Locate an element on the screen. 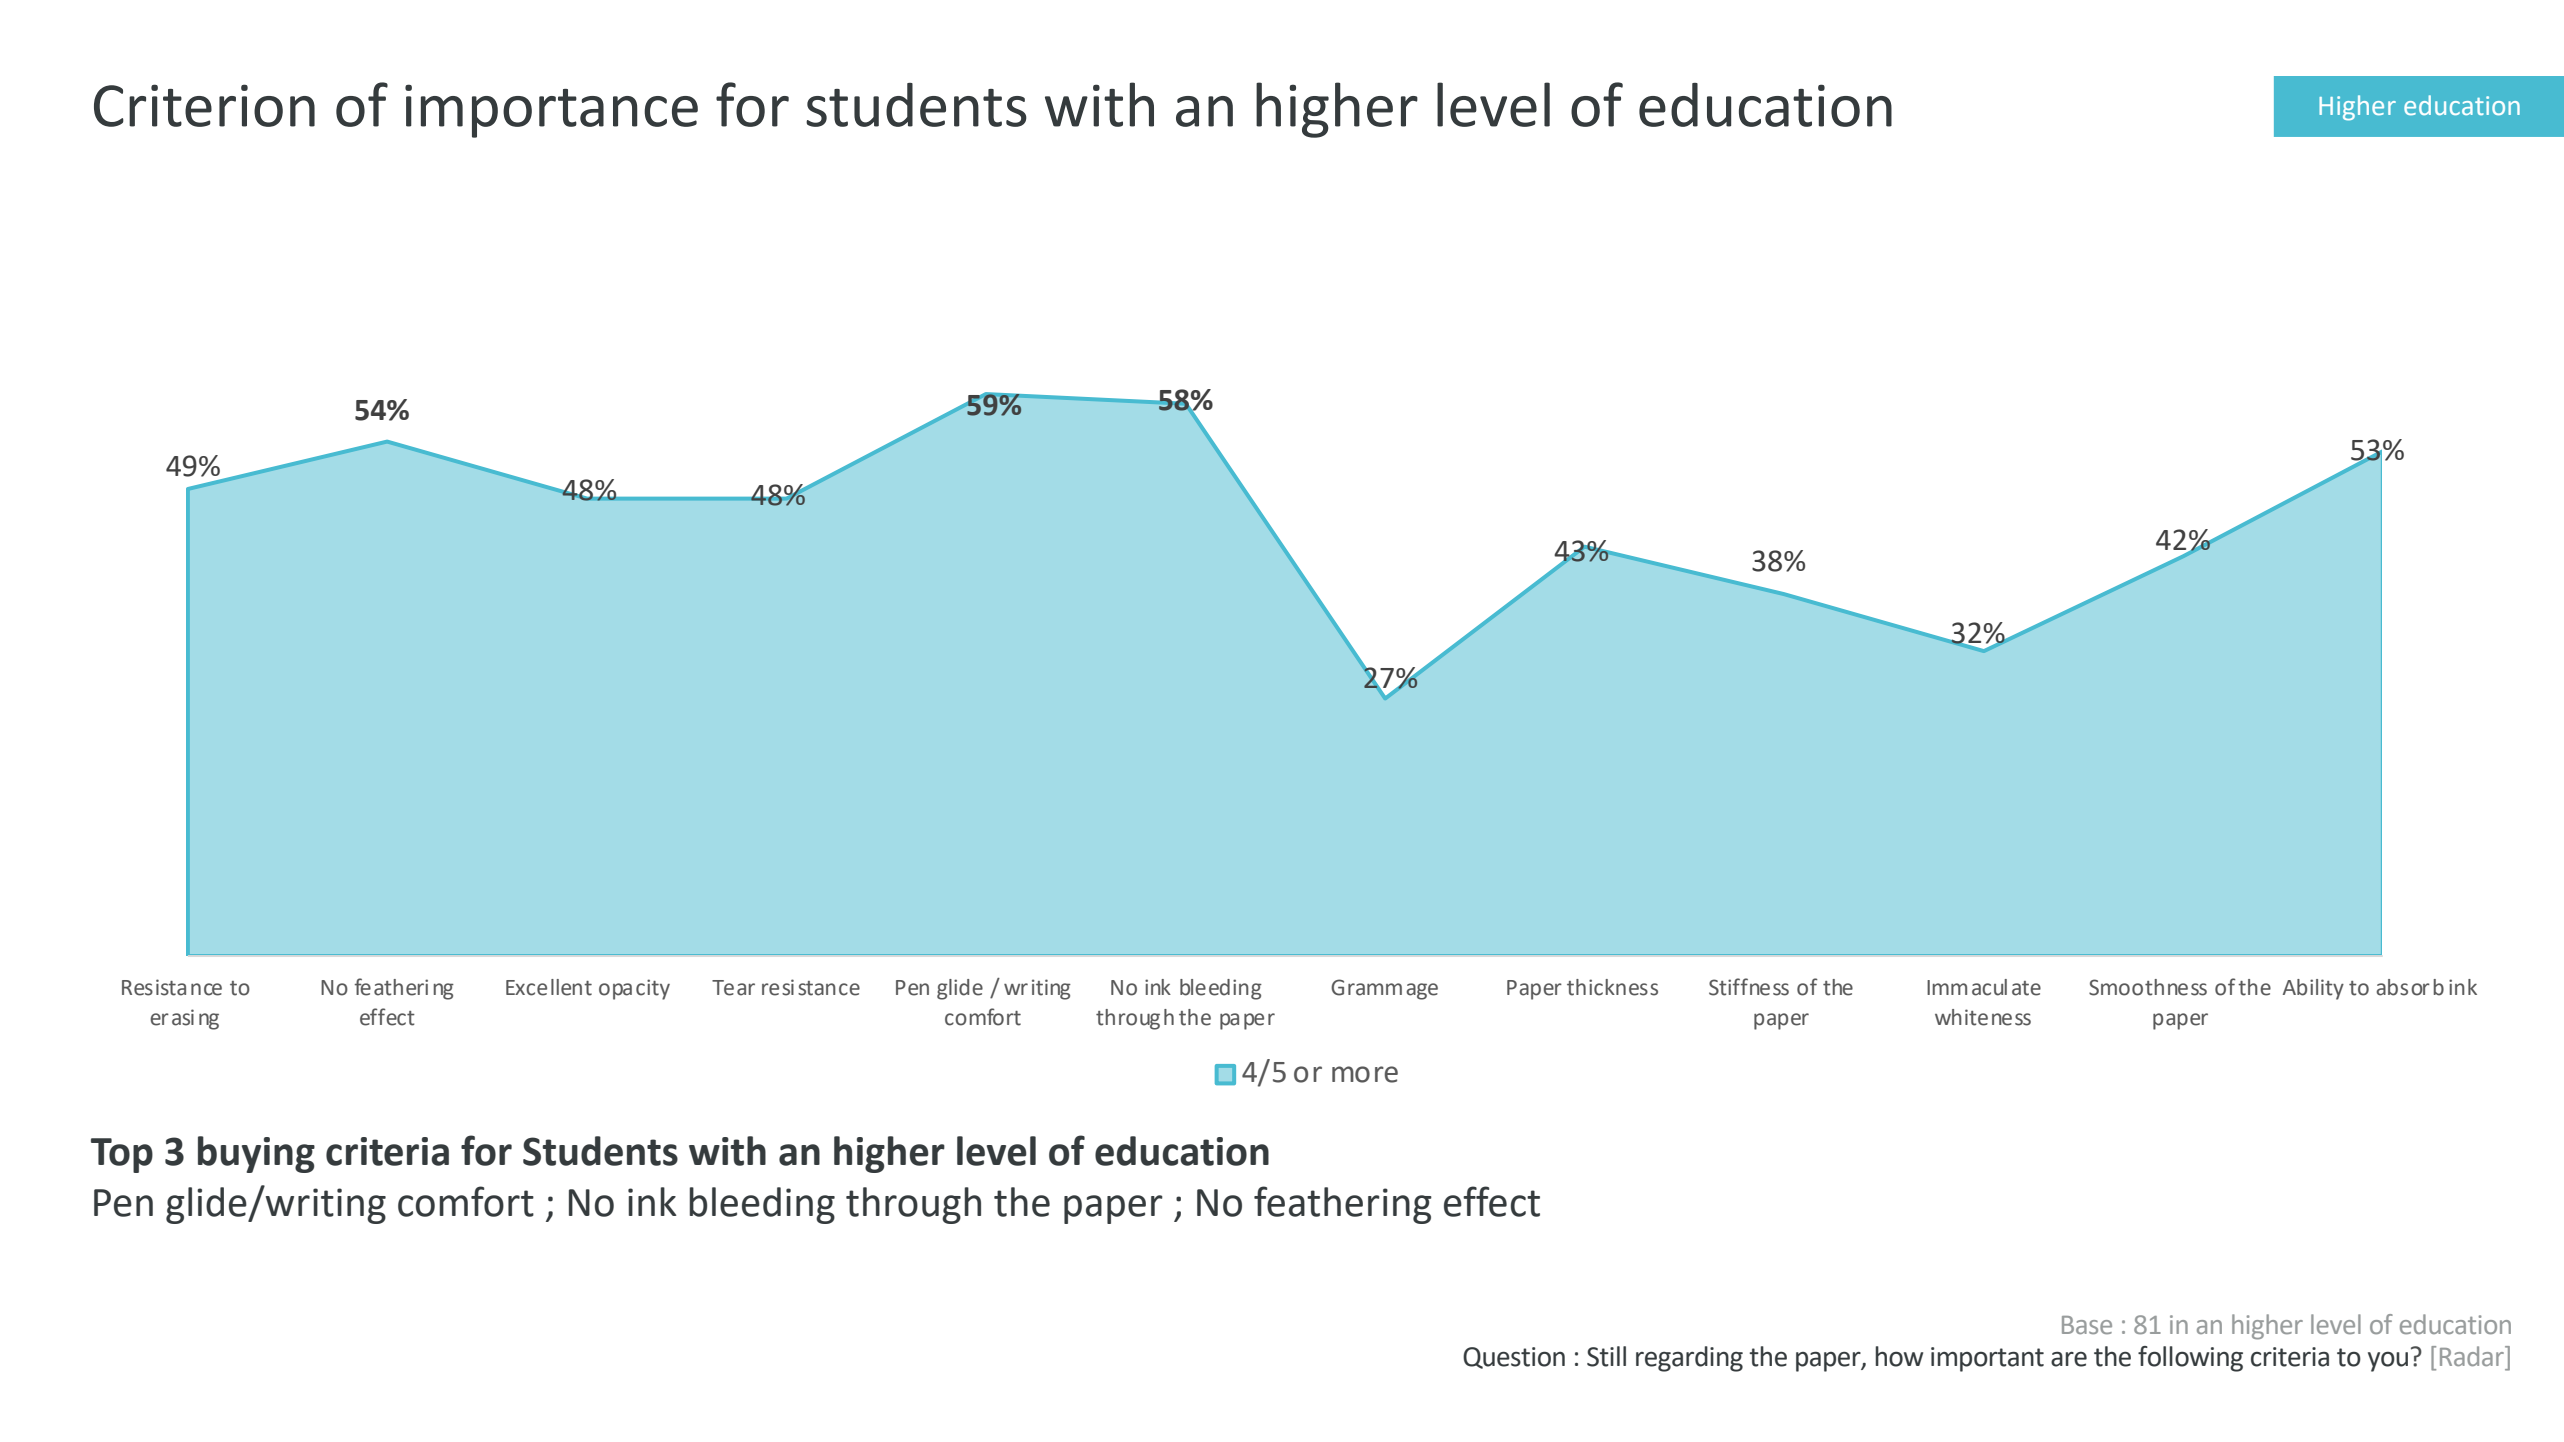  buying is located at coordinates (256, 1154).
